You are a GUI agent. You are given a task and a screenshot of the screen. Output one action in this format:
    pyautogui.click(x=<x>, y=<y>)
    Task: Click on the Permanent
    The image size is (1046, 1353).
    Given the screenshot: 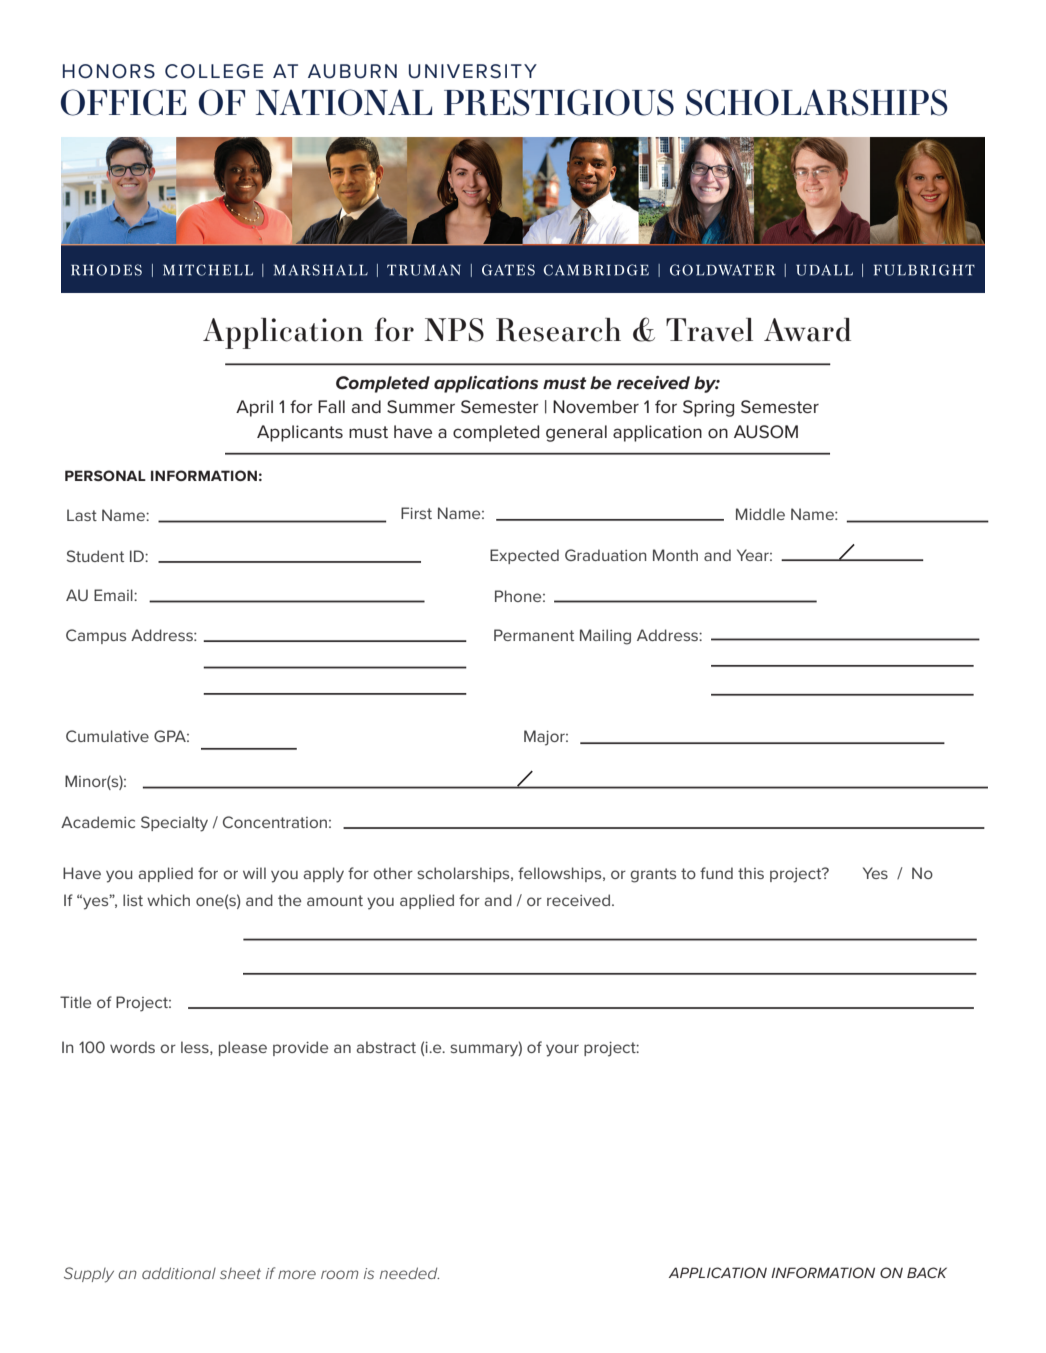 What is the action you would take?
    pyautogui.click(x=534, y=635)
